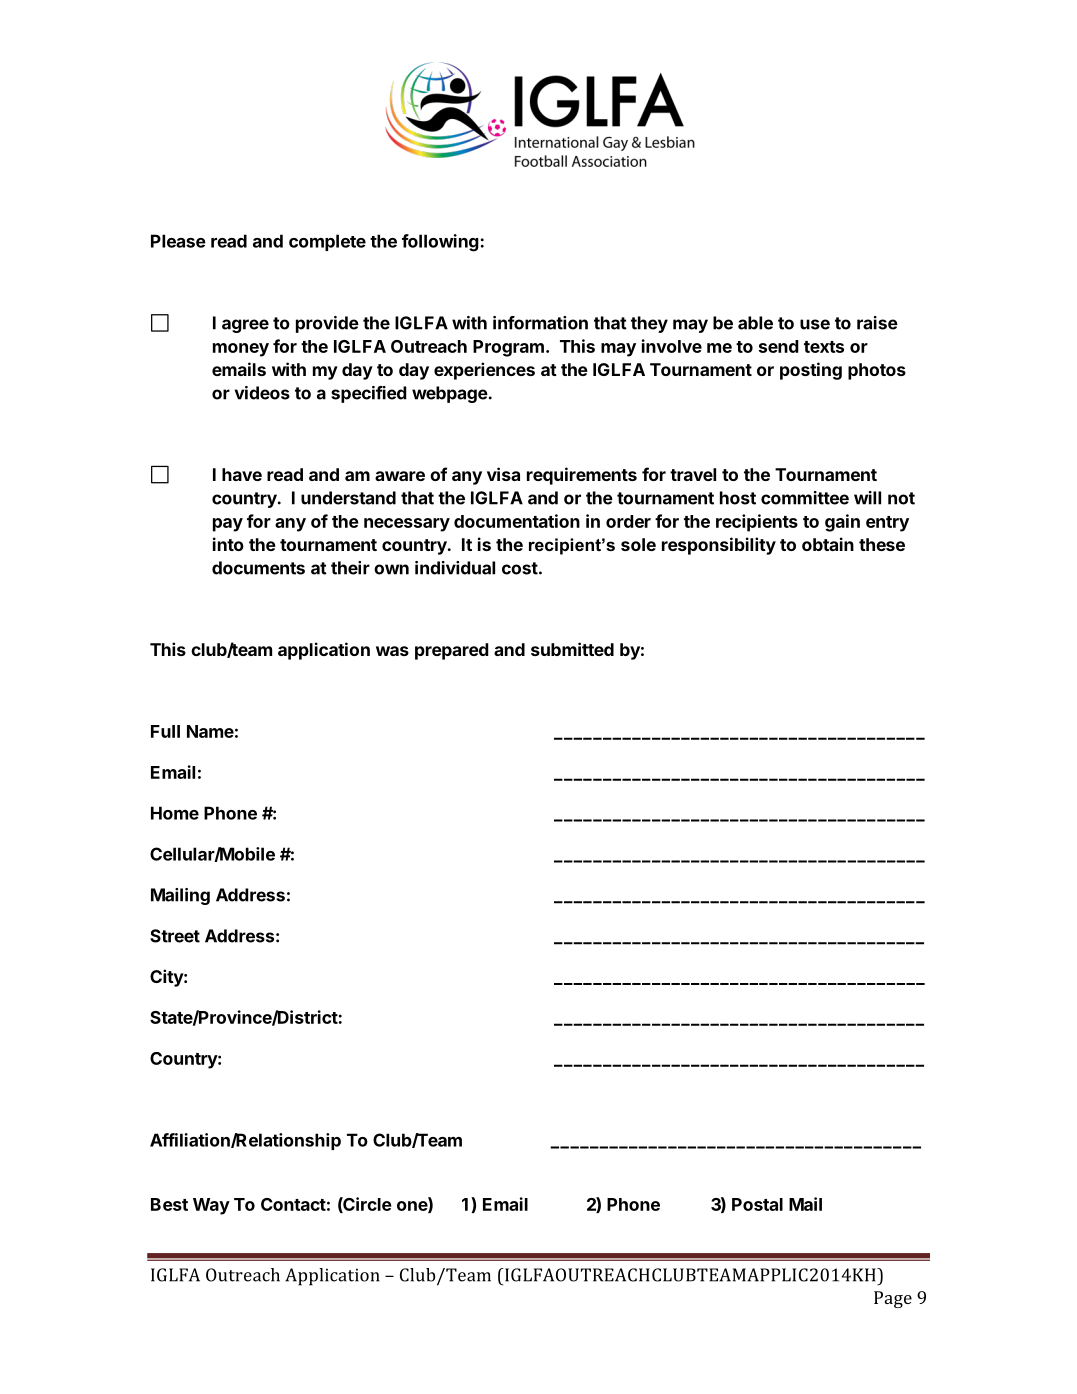 The width and height of the image is (1077, 1394). Describe the element at coordinates (293, 1204) in the image. I see `Contact` at that location.
